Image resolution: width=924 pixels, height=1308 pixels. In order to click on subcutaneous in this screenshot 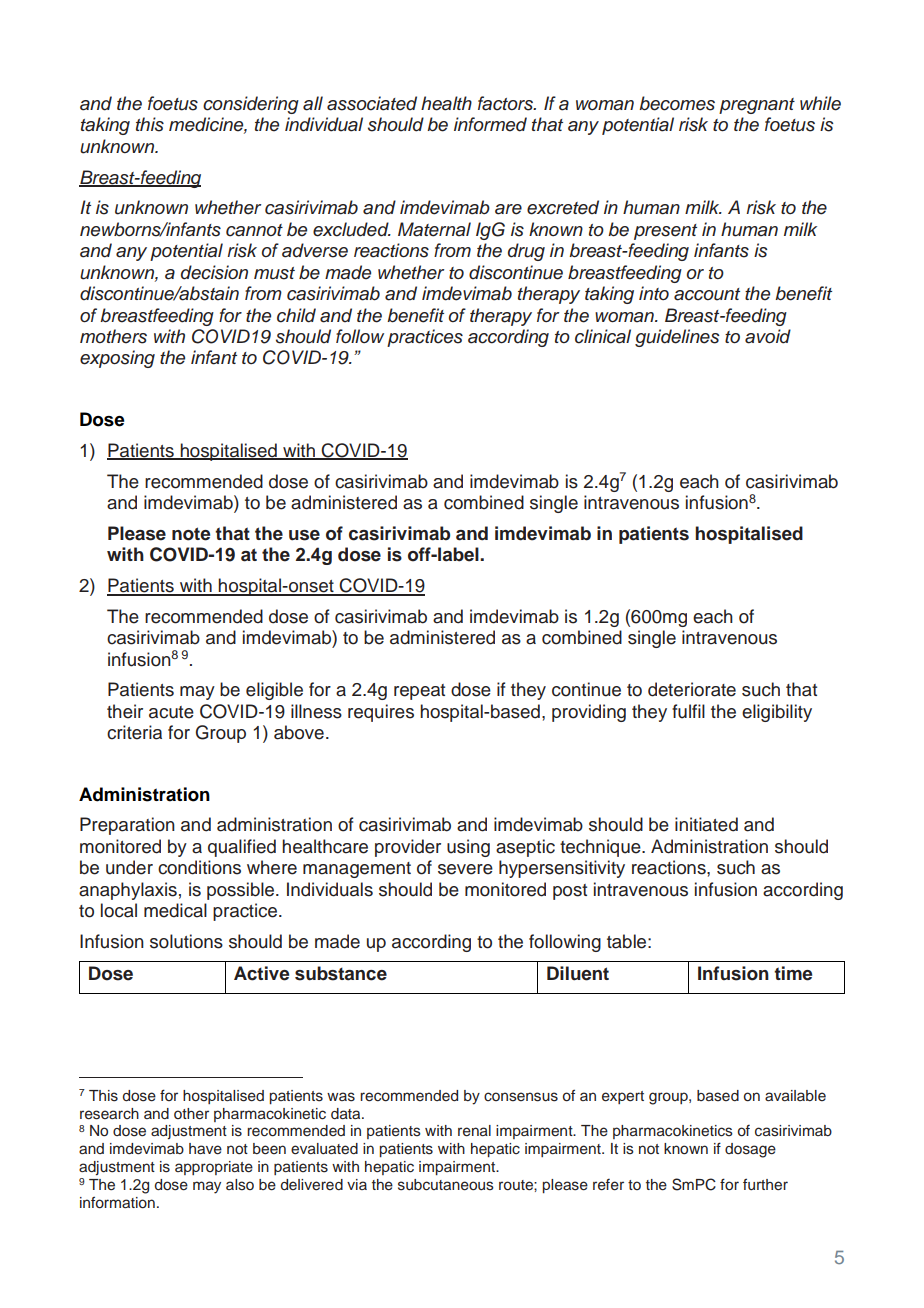, I will do `click(446, 1185)`.
